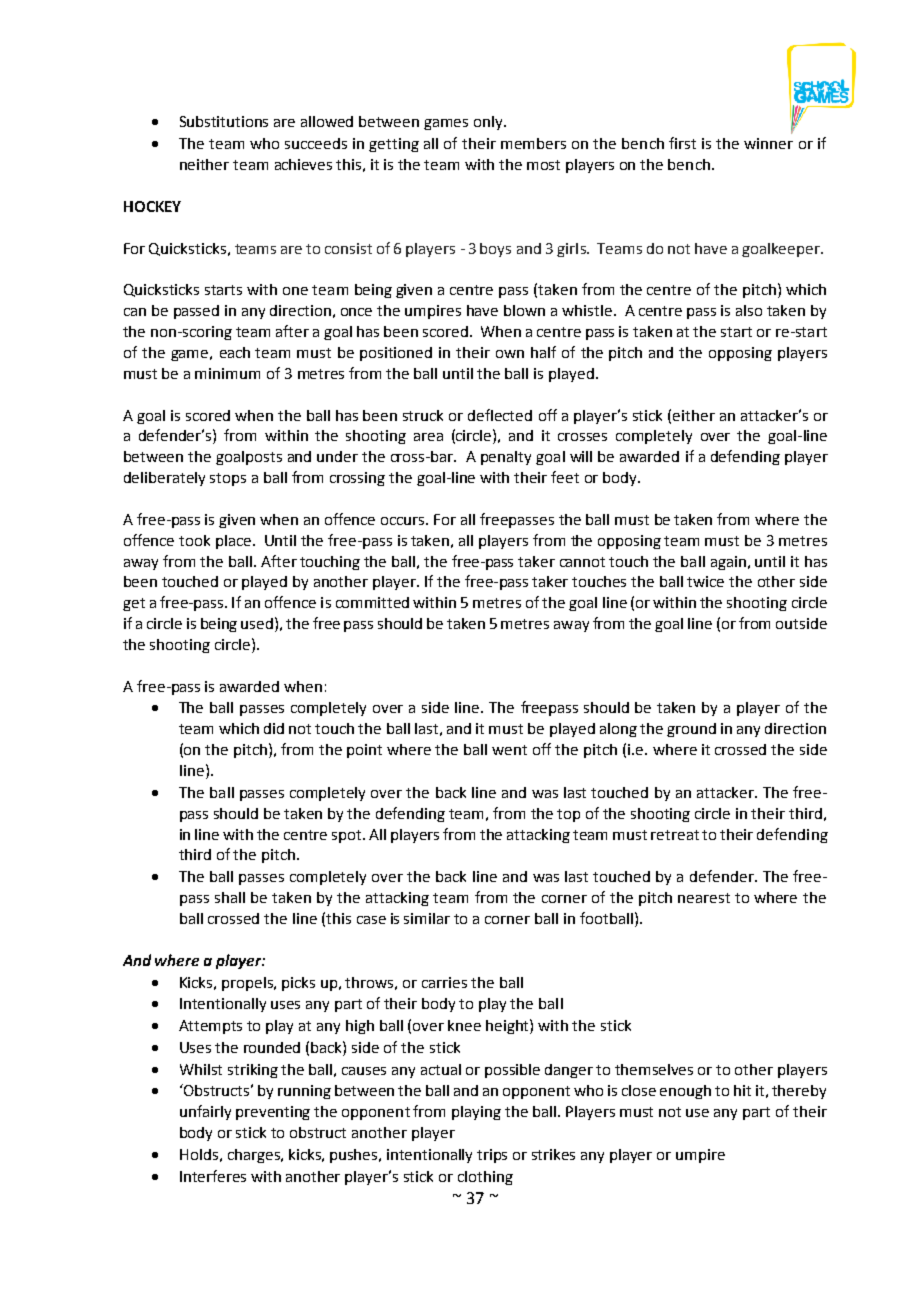 This screenshot has width=924, height=1308. Describe the element at coordinates (506, 458) in the screenshot. I see `penalty` at that location.
